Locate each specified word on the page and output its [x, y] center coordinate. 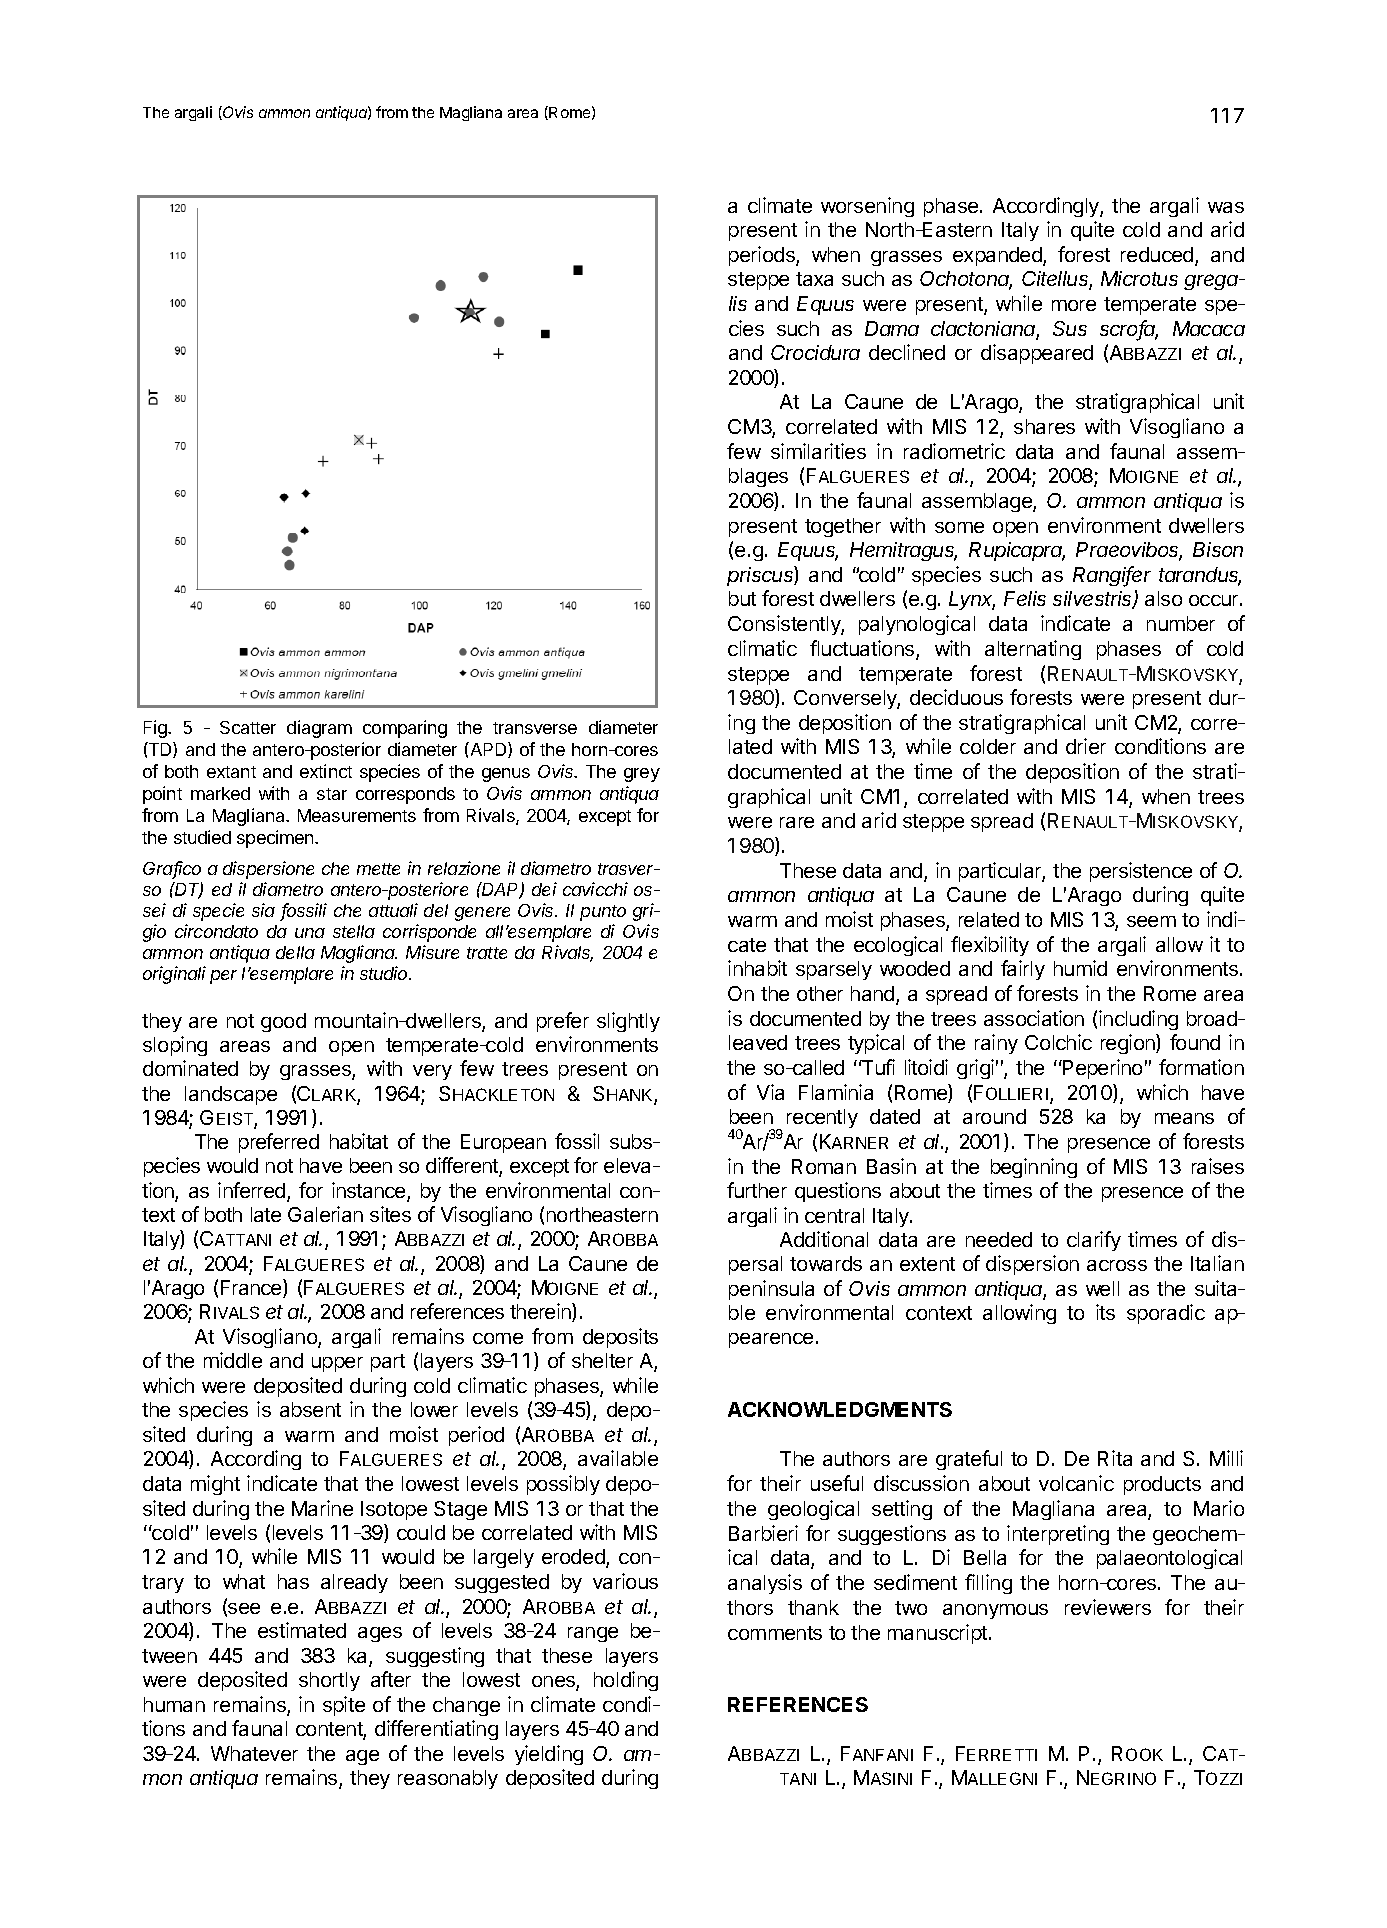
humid [1080, 968]
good [283, 1022]
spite [344, 1706]
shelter [602, 1360]
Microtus [1139, 278]
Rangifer [1112, 576]
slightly [628, 1022]
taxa [814, 279]
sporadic [1166, 1314]
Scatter [248, 727]
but [742, 598]
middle [233, 1360]
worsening [867, 207]
